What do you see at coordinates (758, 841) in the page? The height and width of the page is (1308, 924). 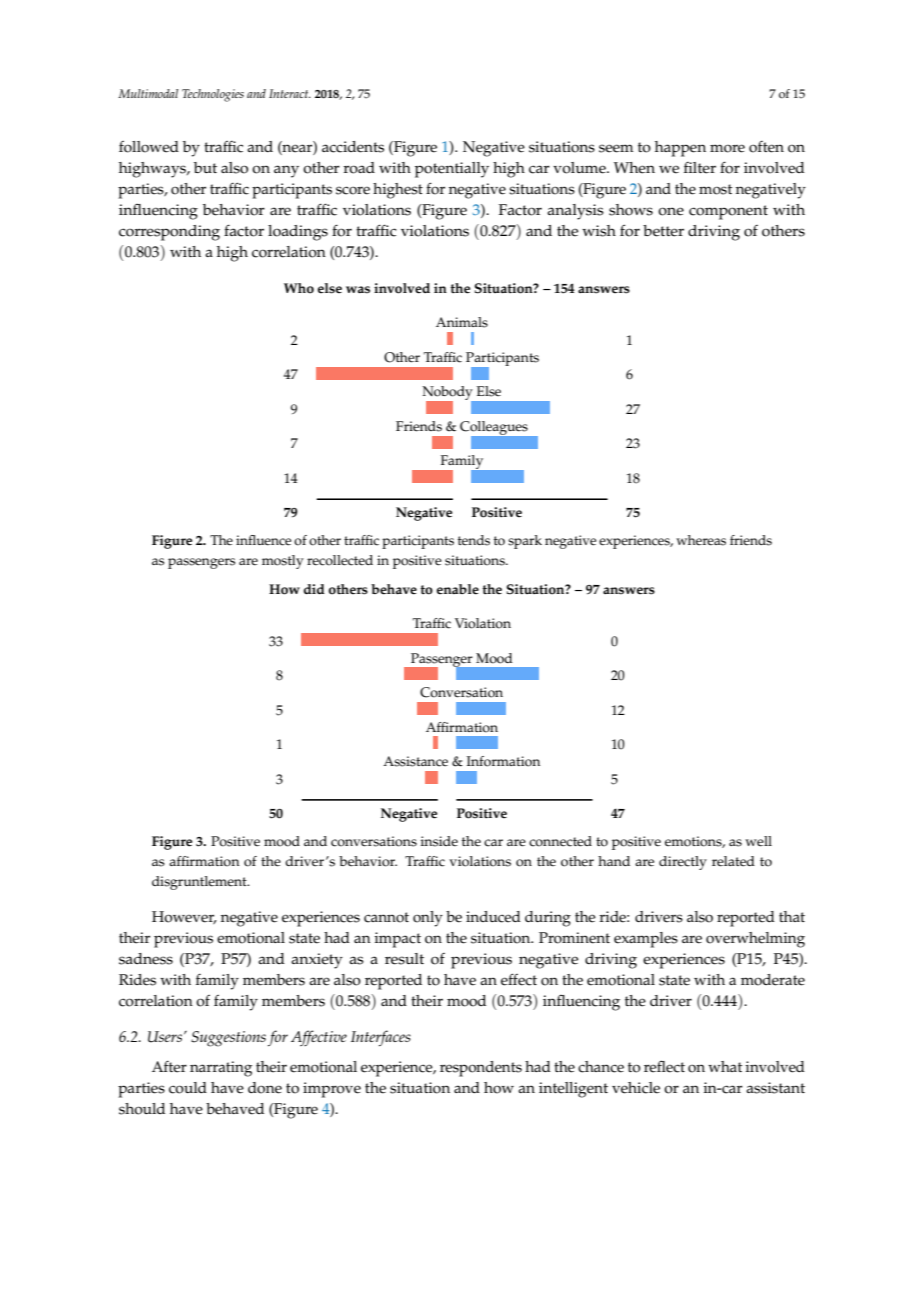 I see `well` at bounding box center [758, 841].
